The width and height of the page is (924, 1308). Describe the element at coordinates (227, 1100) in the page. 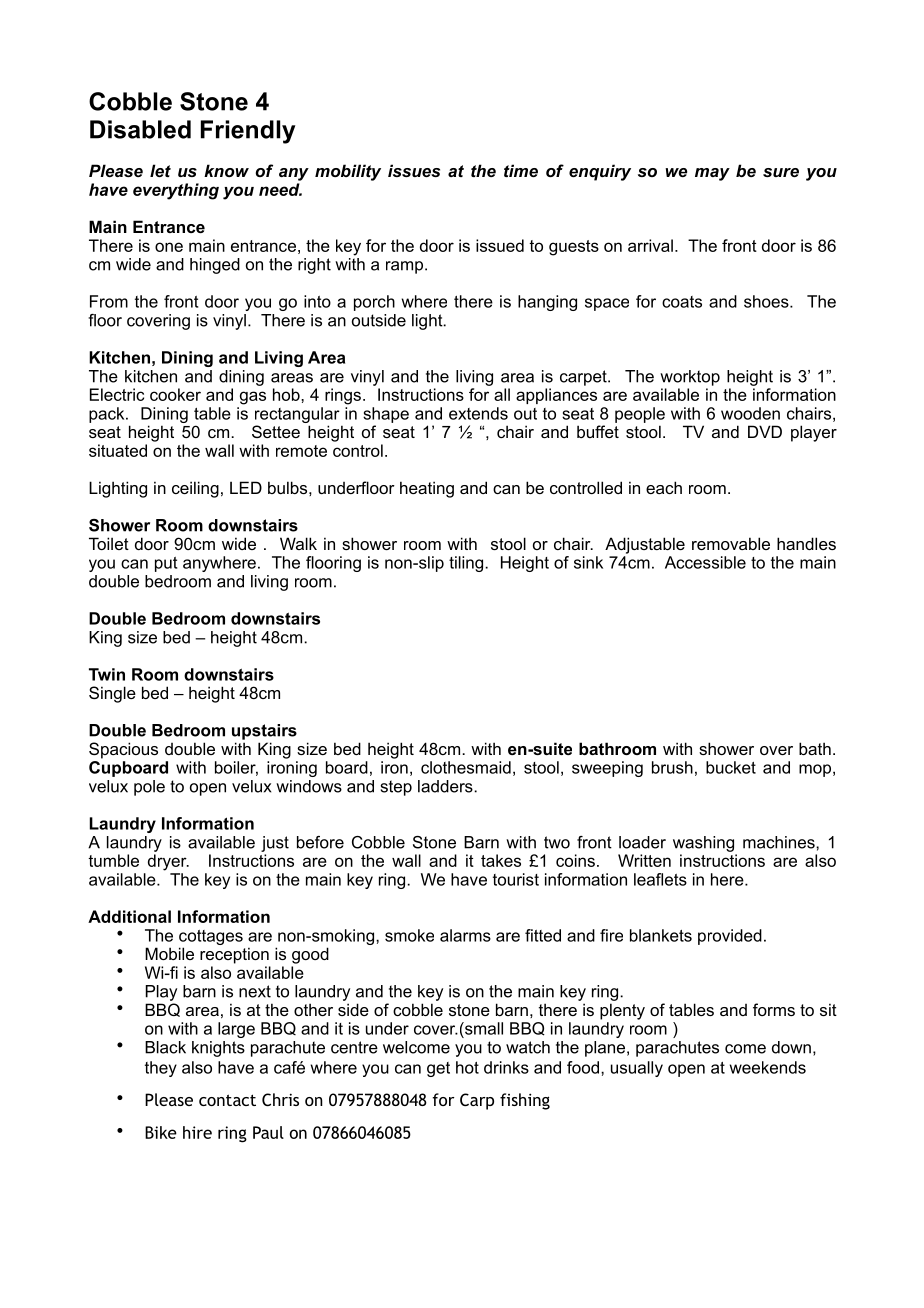

I see `contact` at that location.
